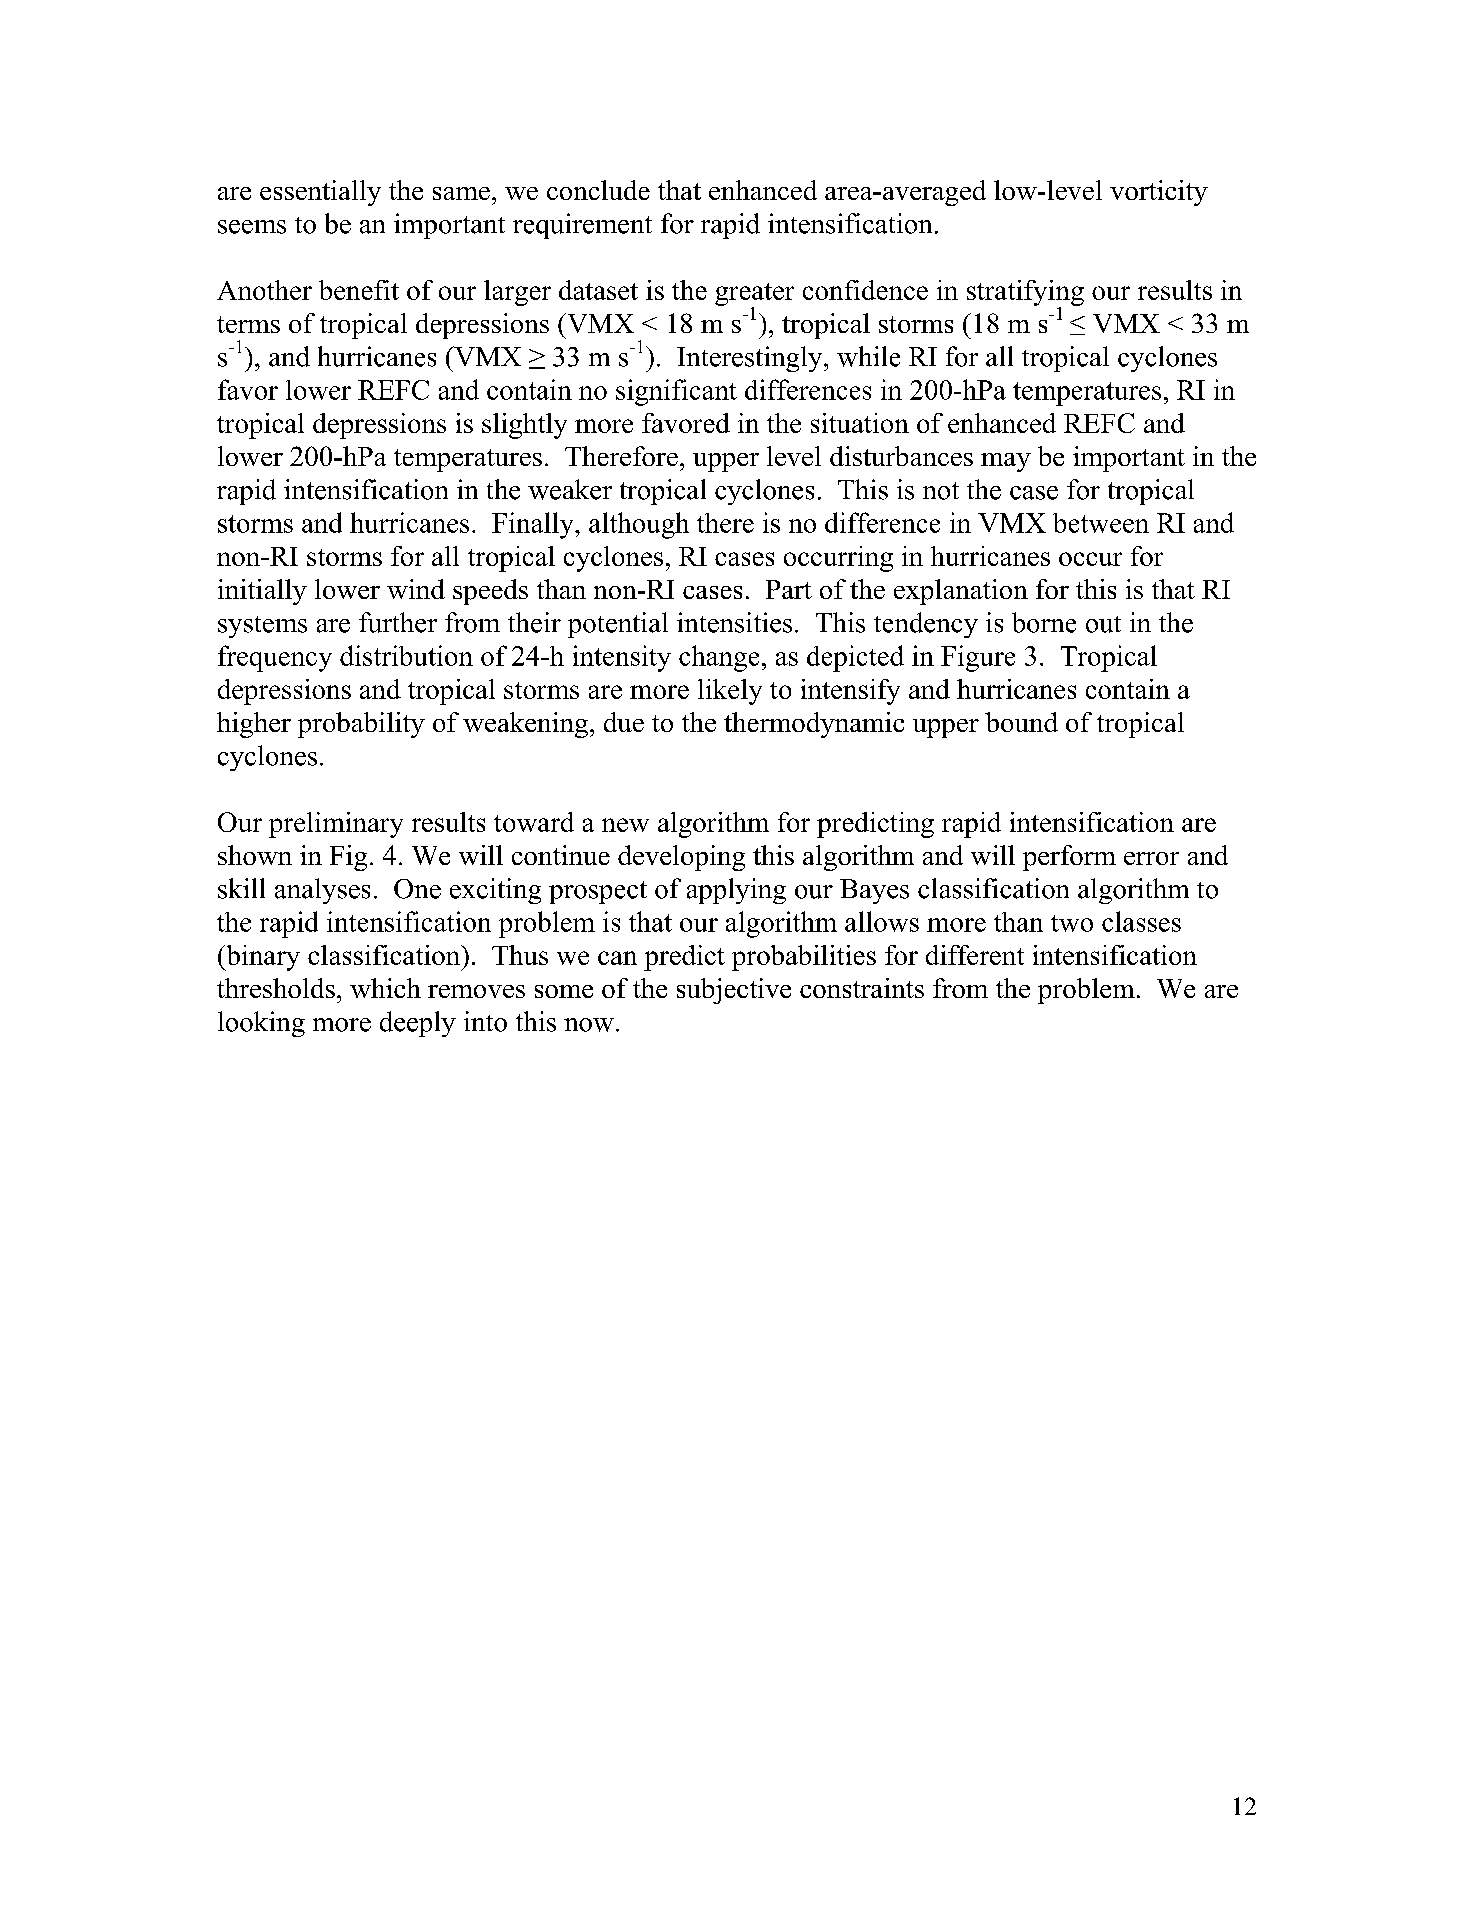 The height and width of the screenshot is (1908, 1474). What do you see at coordinates (320, 193) in the screenshot?
I see `essentially` at bounding box center [320, 193].
